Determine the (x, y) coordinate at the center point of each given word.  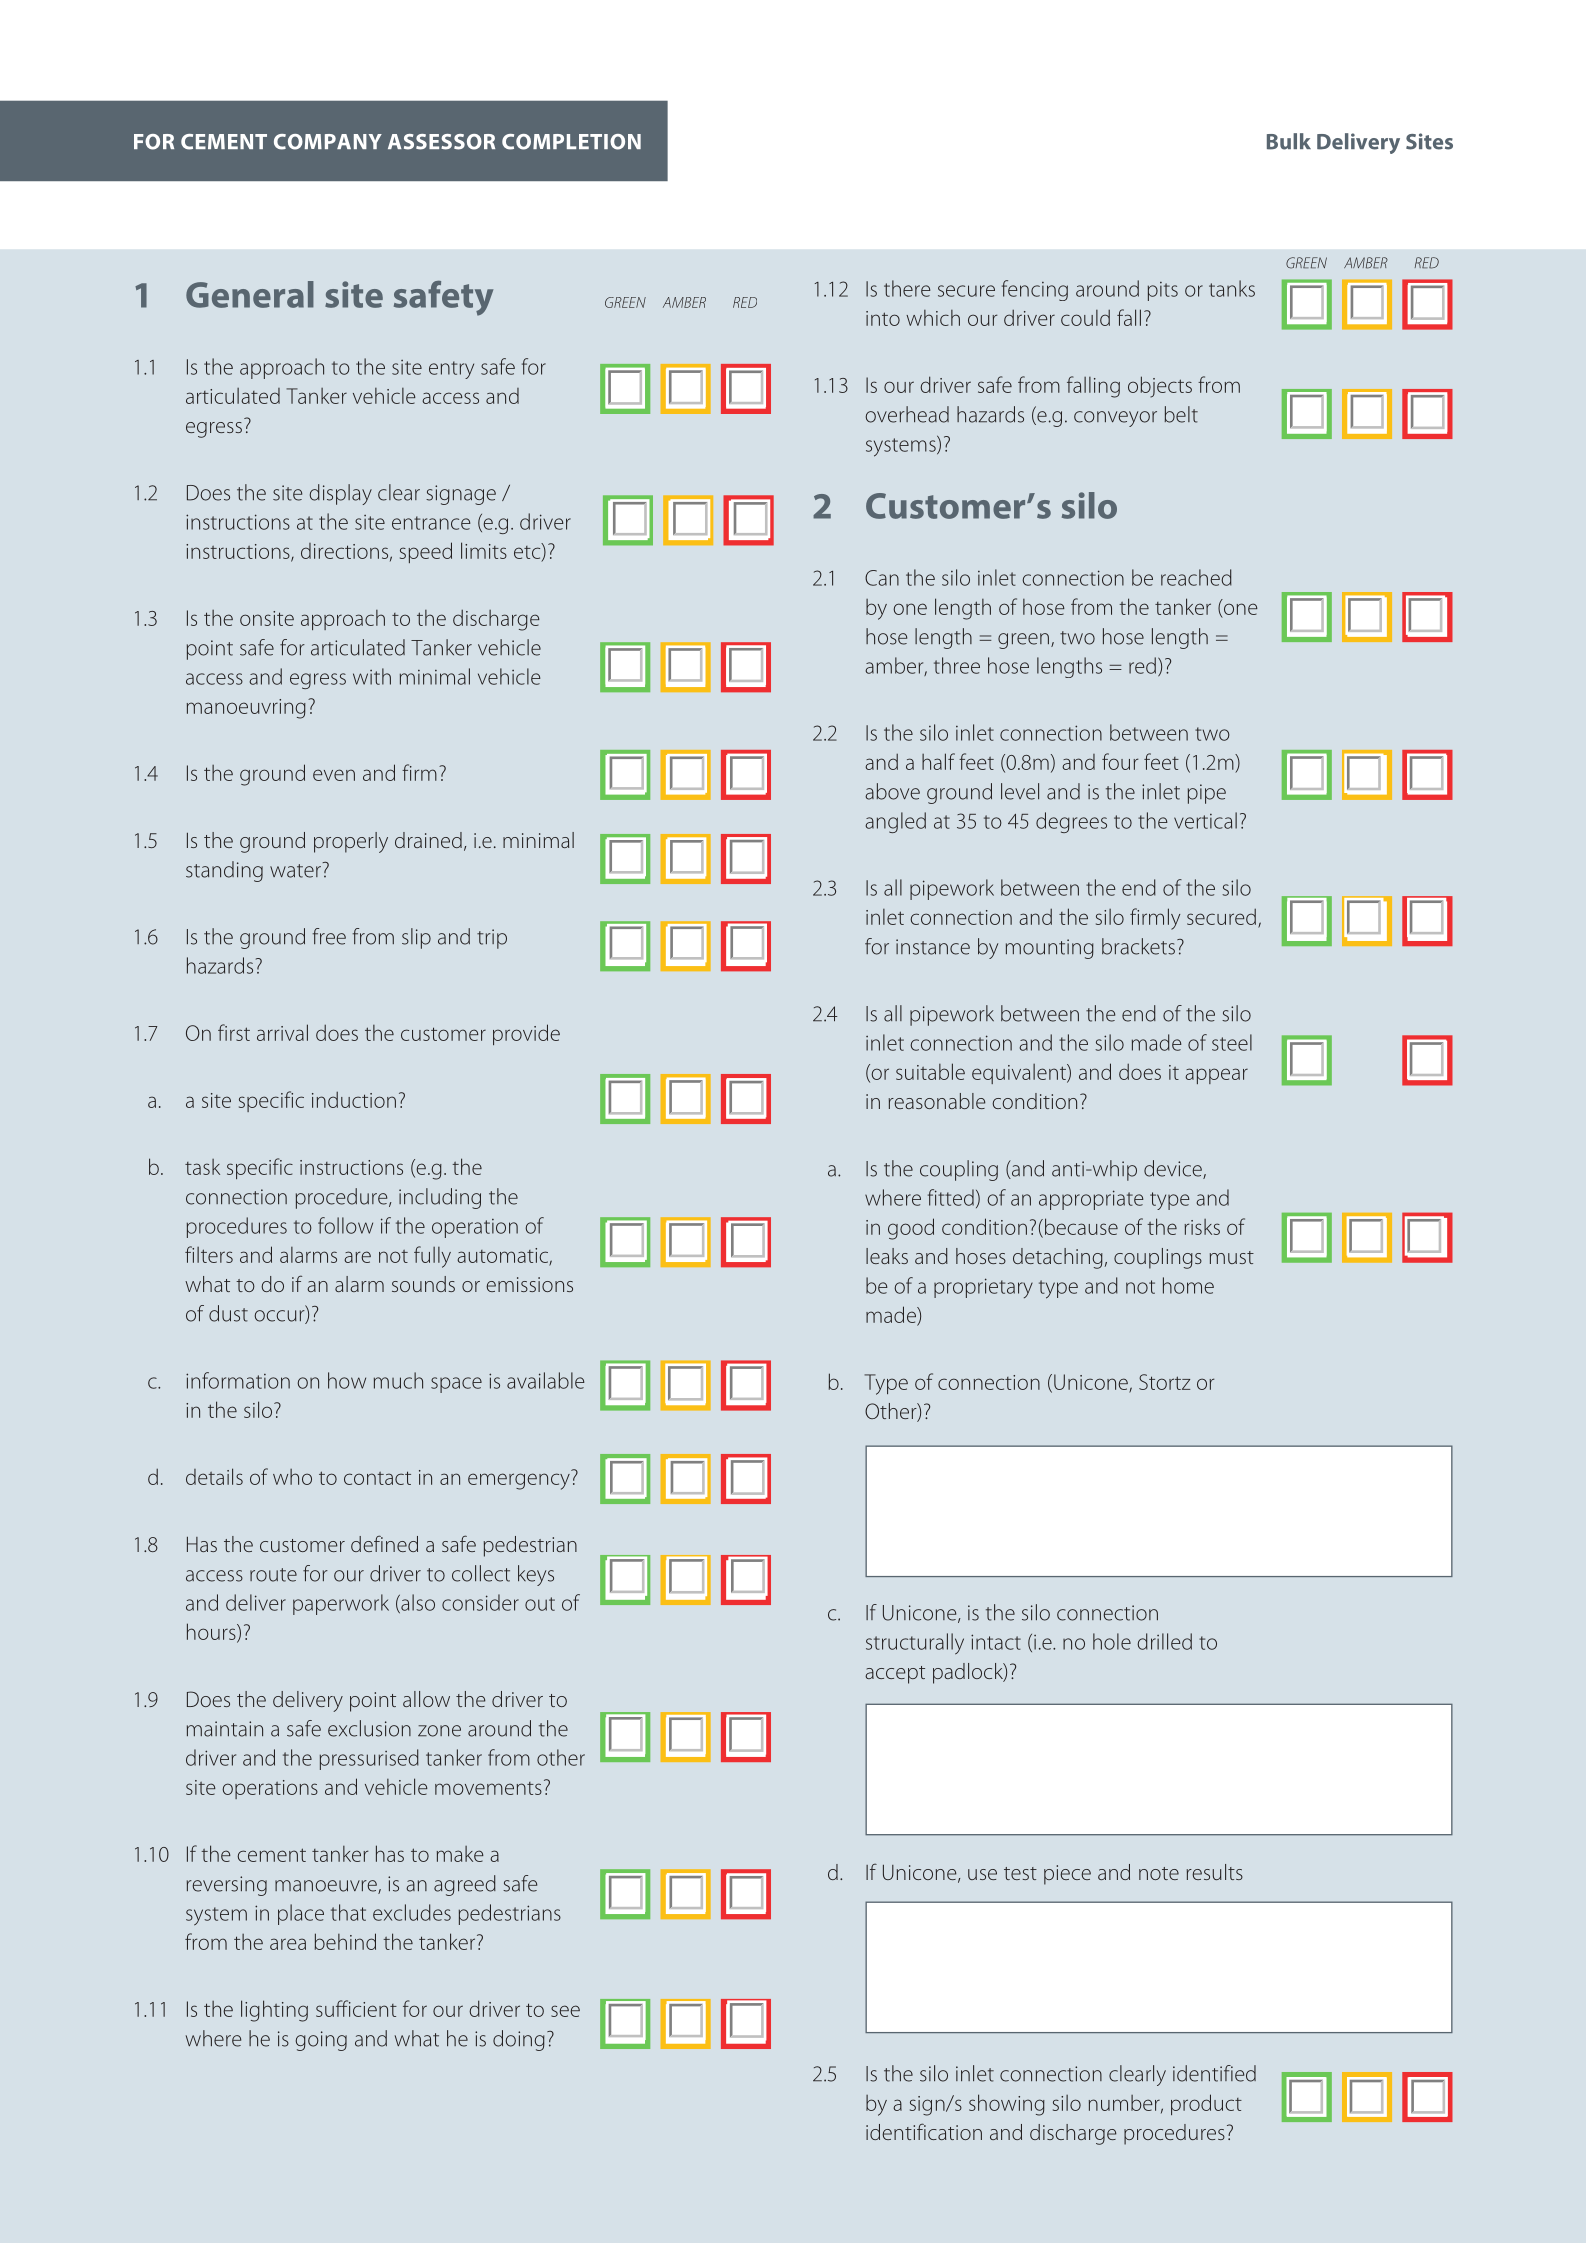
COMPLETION (571, 142)
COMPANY (328, 142)
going (321, 2041)
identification (924, 2131)
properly (351, 842)
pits (1163, 291)
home (1188, 1285)
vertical (1205, 820)
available (546, 1380)
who (292, 1477)
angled (895, 822)
